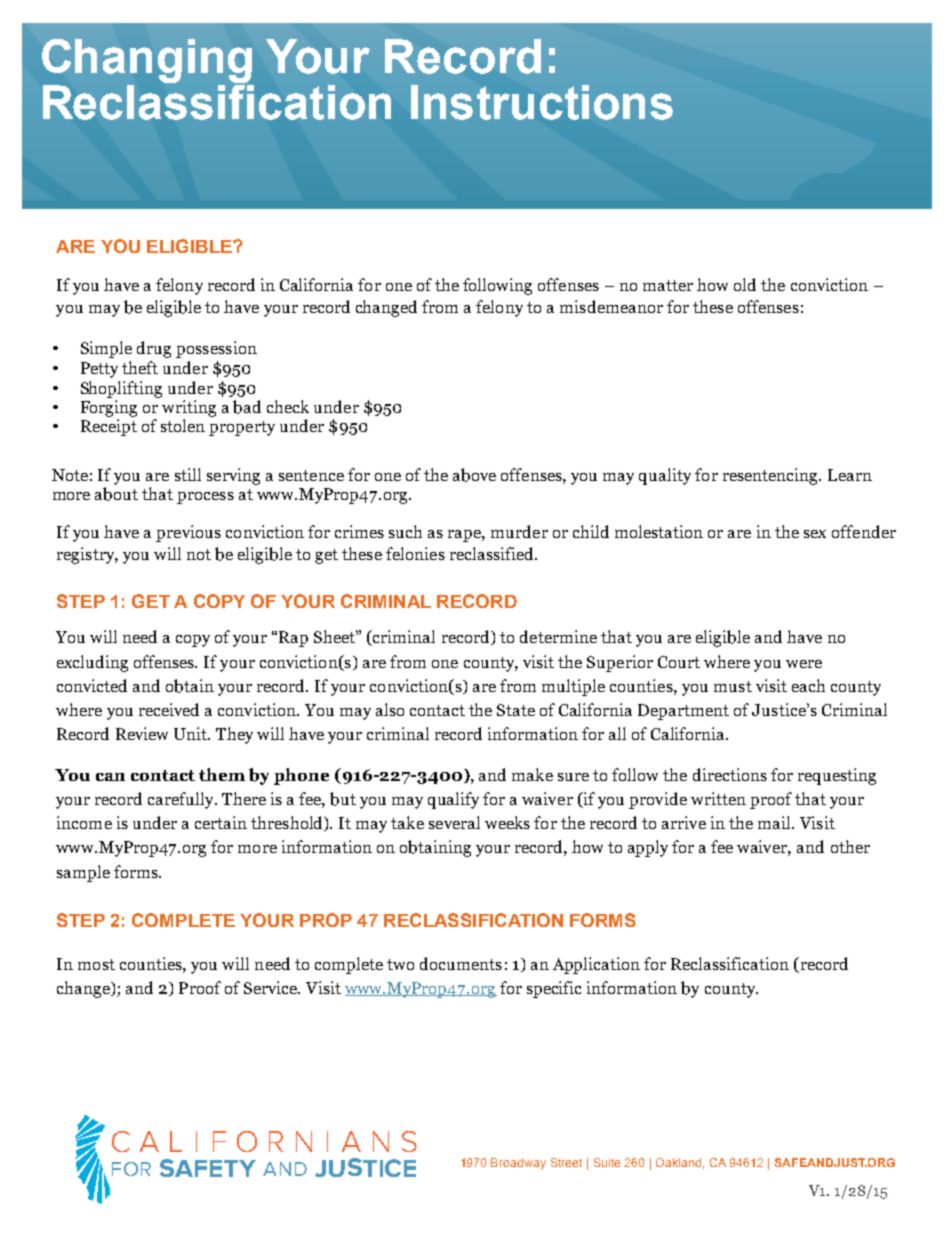 This screenshot has width=952, height=1233. I want to click on carefully, so click(182, 800).
